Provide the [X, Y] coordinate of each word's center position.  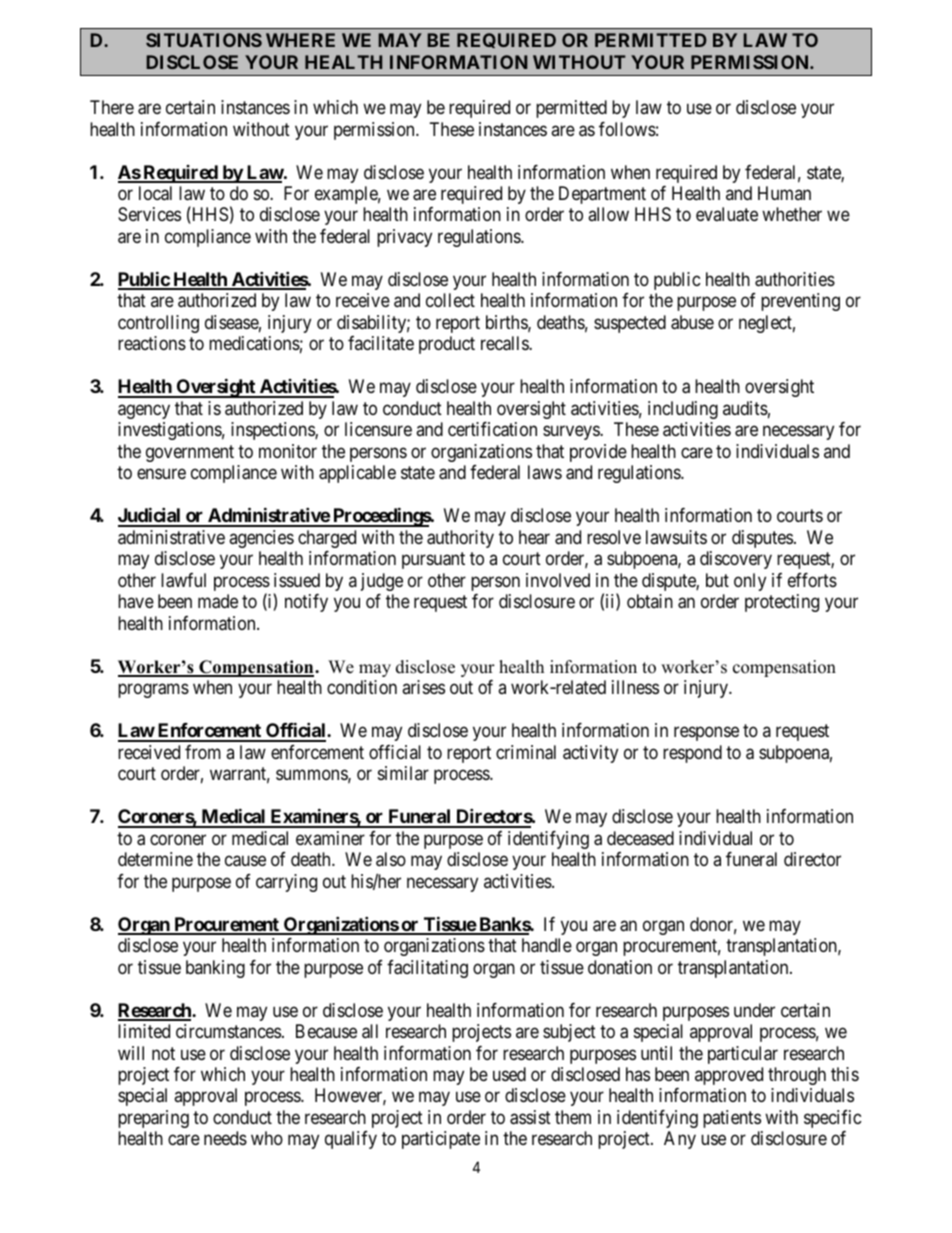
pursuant [433, 561]
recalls [505, 343]
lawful [183, 580]
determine [155, 859]
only [750, 582]
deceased [640, 838]
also [391, 859]
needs [225, 1138]
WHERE [300, 40]
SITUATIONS [204, 40]
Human [784, 193]
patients [732, 1119]
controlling [158, 324]
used [509, 1074]
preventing [800, 302]
